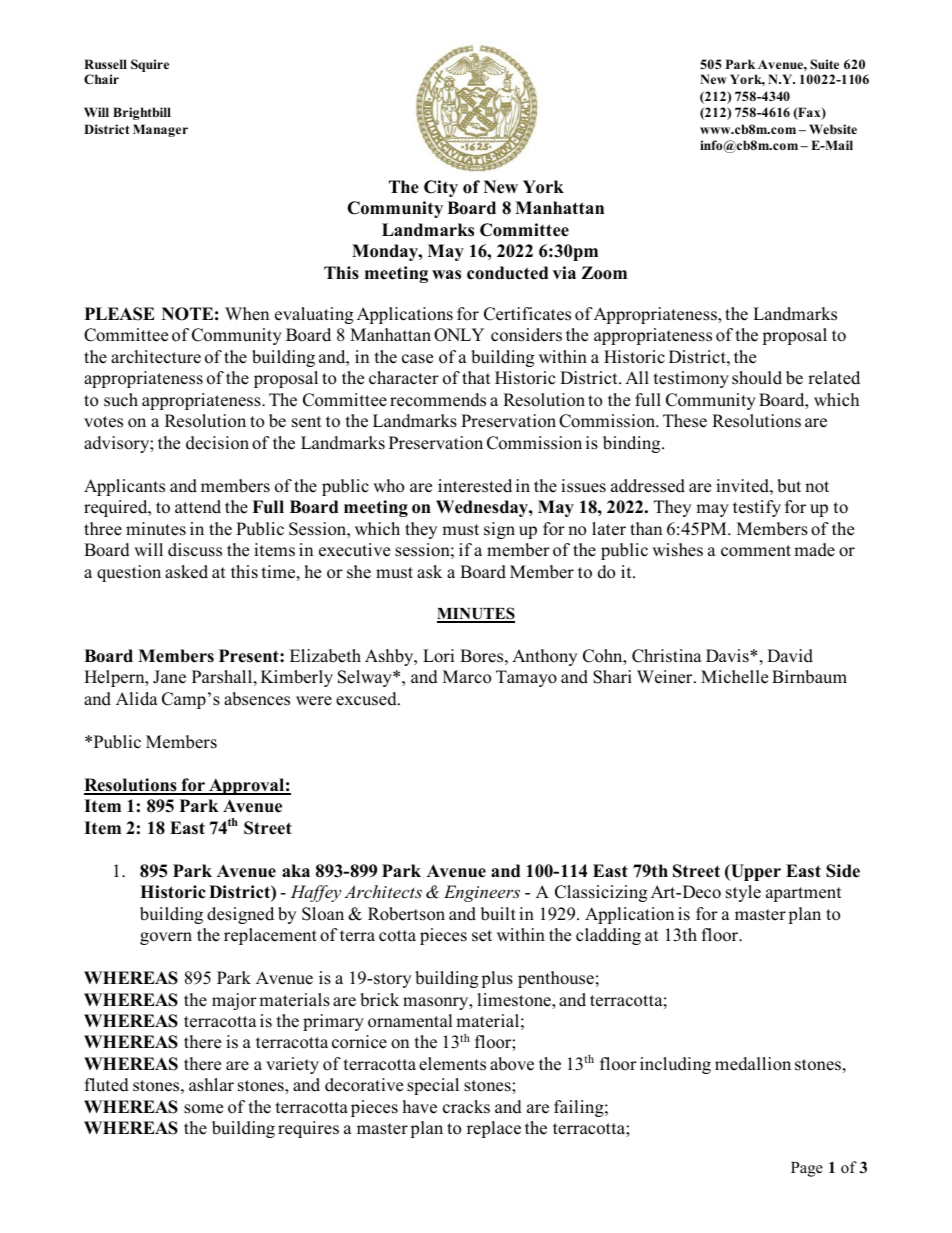 This screenshot has width=952, height=1233. What do you see at coordinates (459, 335) in the screenshot?
I see `ONLY` at bounding box center [459, 335].
